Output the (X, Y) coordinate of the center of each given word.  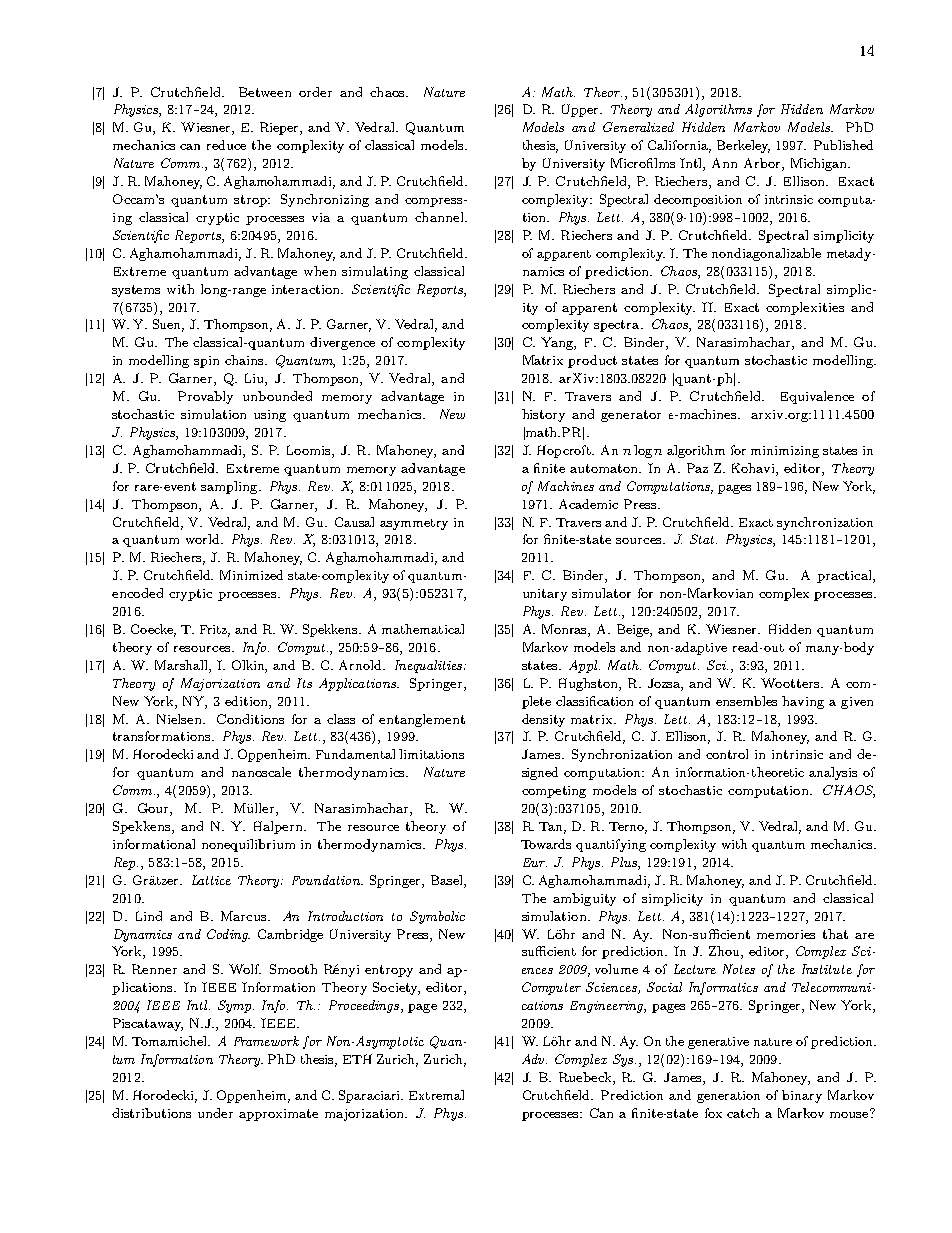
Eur (535, 862)
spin (206, 362)
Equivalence (817, 397)
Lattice (211, 880)
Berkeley (743, 146)
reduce (226, 145)
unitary (545, 595)
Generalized (638, 127)
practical (845, 576)
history (543, 415)
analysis (833, 773)
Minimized (251, 575)
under (215, 1113)
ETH (357, 1059)
